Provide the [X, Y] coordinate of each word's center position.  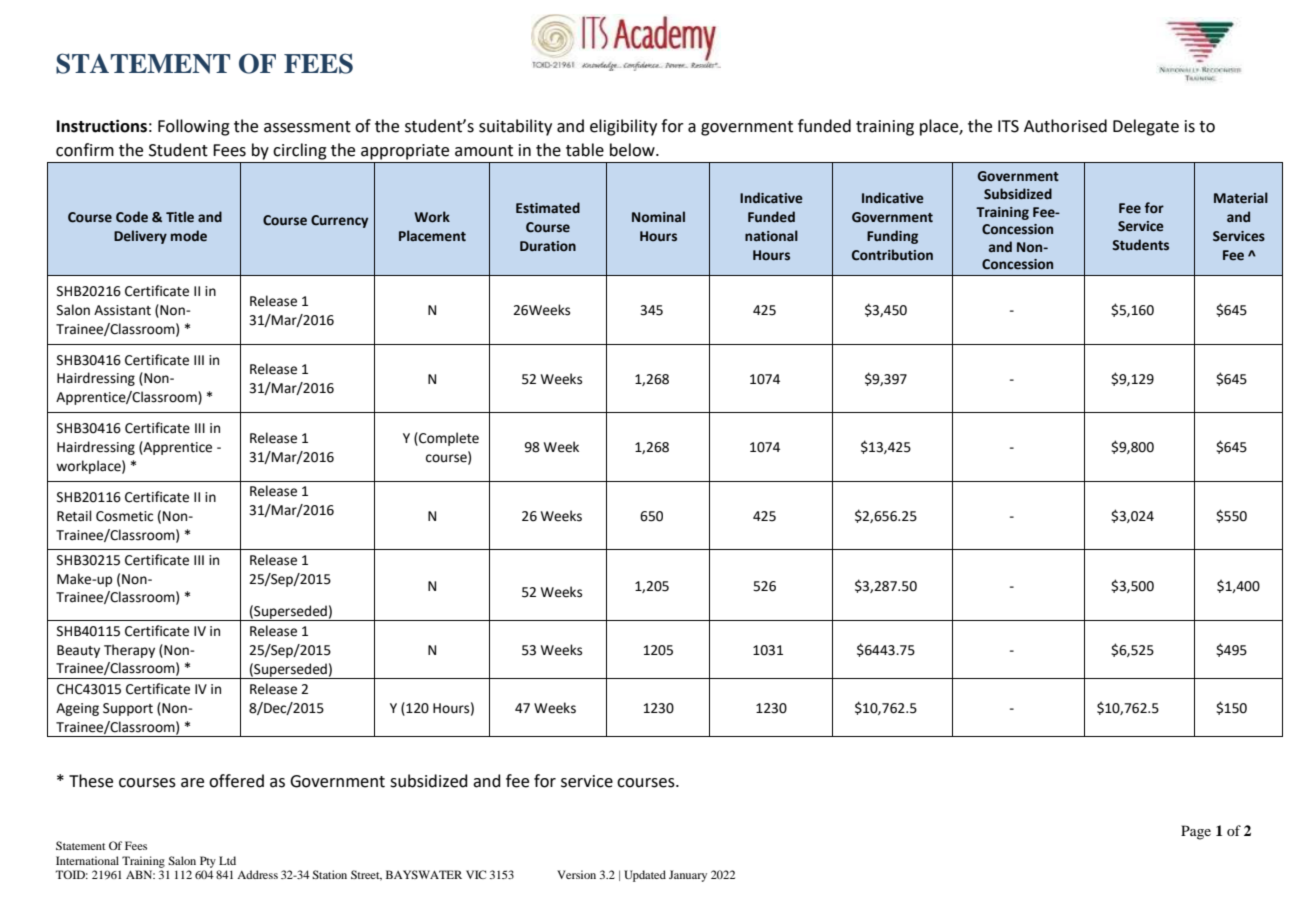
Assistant [122, 310]
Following [194, 127]
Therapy [129, 651]
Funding [892, 237]
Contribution [892, 255]
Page [1196, 832]
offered [236, 781]
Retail [74, 516]
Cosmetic [124, 516]
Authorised [1065, 126]
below [633, 150]
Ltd [227, 860]
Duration [548, 246]
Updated [645, 876]
